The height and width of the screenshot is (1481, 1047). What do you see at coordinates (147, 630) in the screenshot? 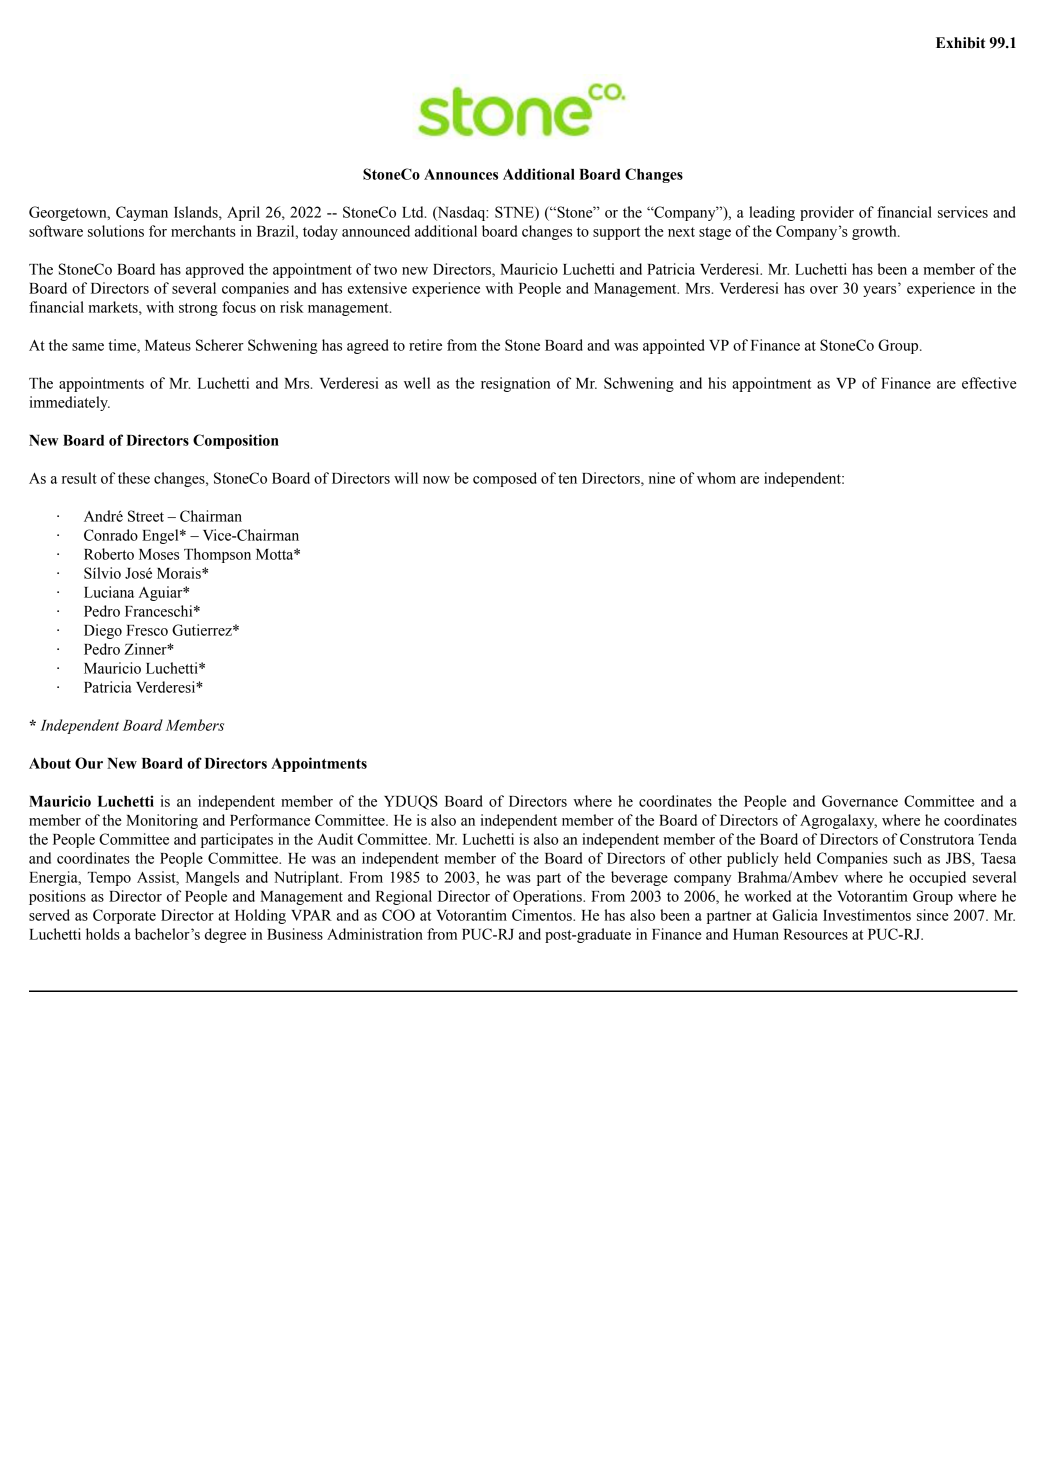
I see `Fresco` at bounding box center [147, 630].
